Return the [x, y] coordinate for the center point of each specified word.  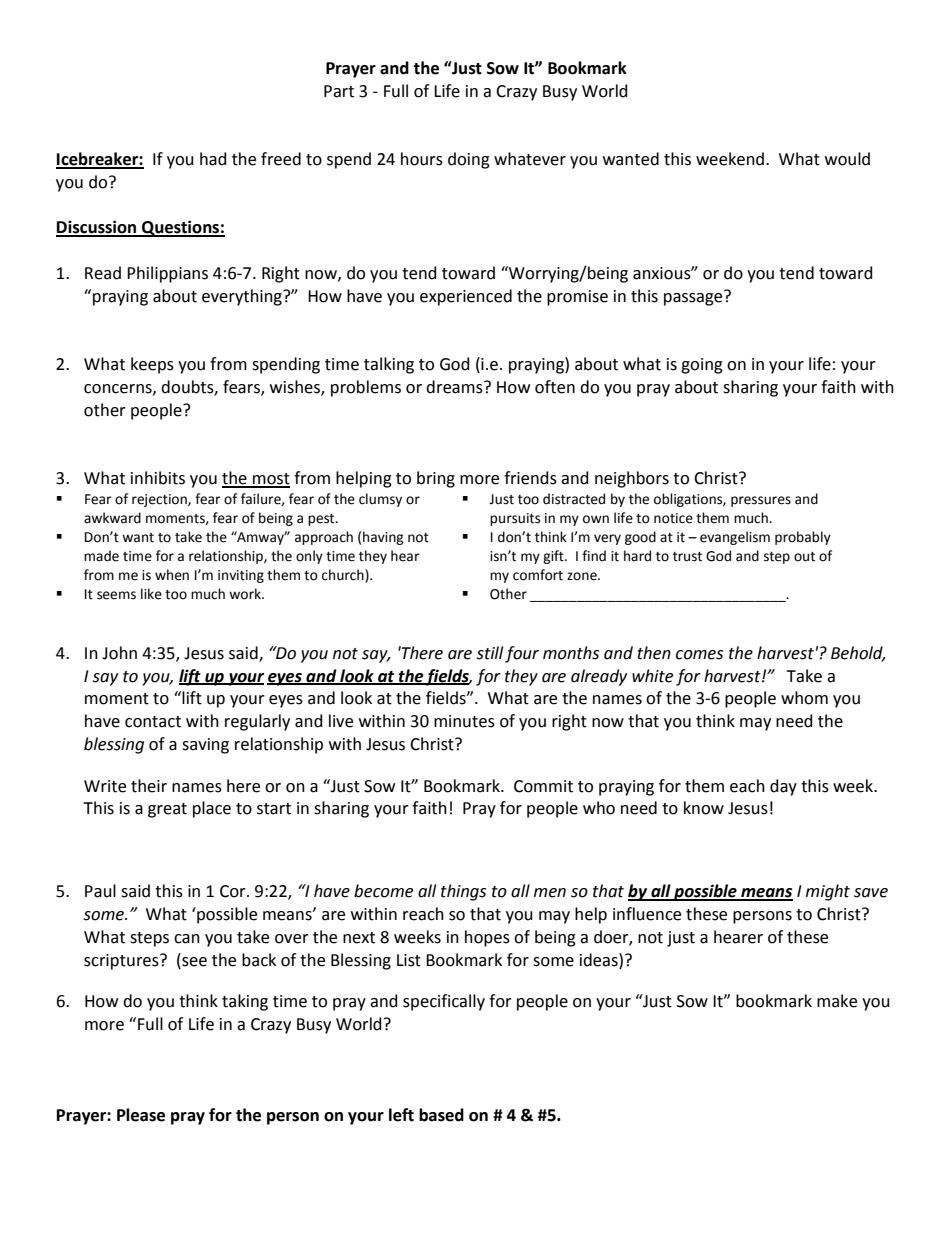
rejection [160, 500]
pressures [761, 501]
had [213, 159]
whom [804, 698]
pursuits [515, 519]
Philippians [167, 274]
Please [141, 1115]
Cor [234, 891]
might [828, 892]
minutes [464, 721]
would [847, 159]
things [463, 892]
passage [694, 298]
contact [153, 722]
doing [469, 160]
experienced [466, 297]
